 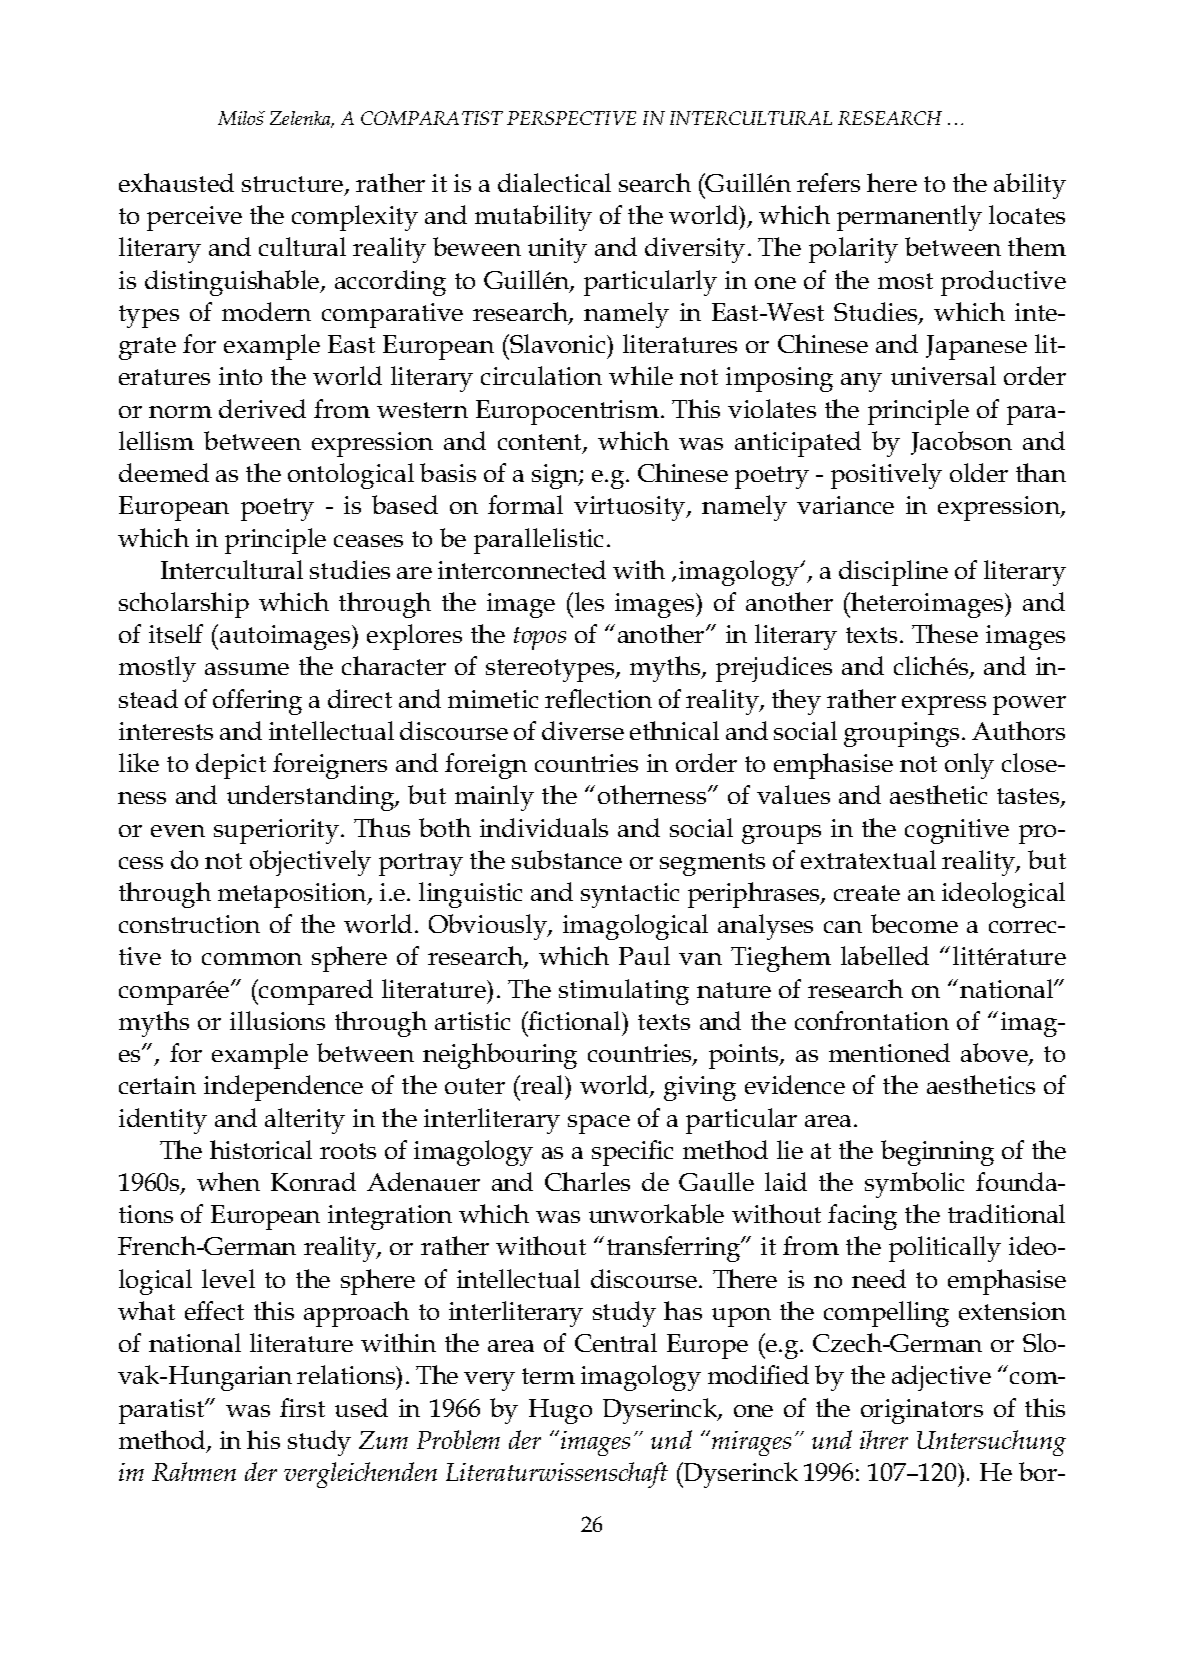 I want to click on permanently, so click(x=909, y=218).
